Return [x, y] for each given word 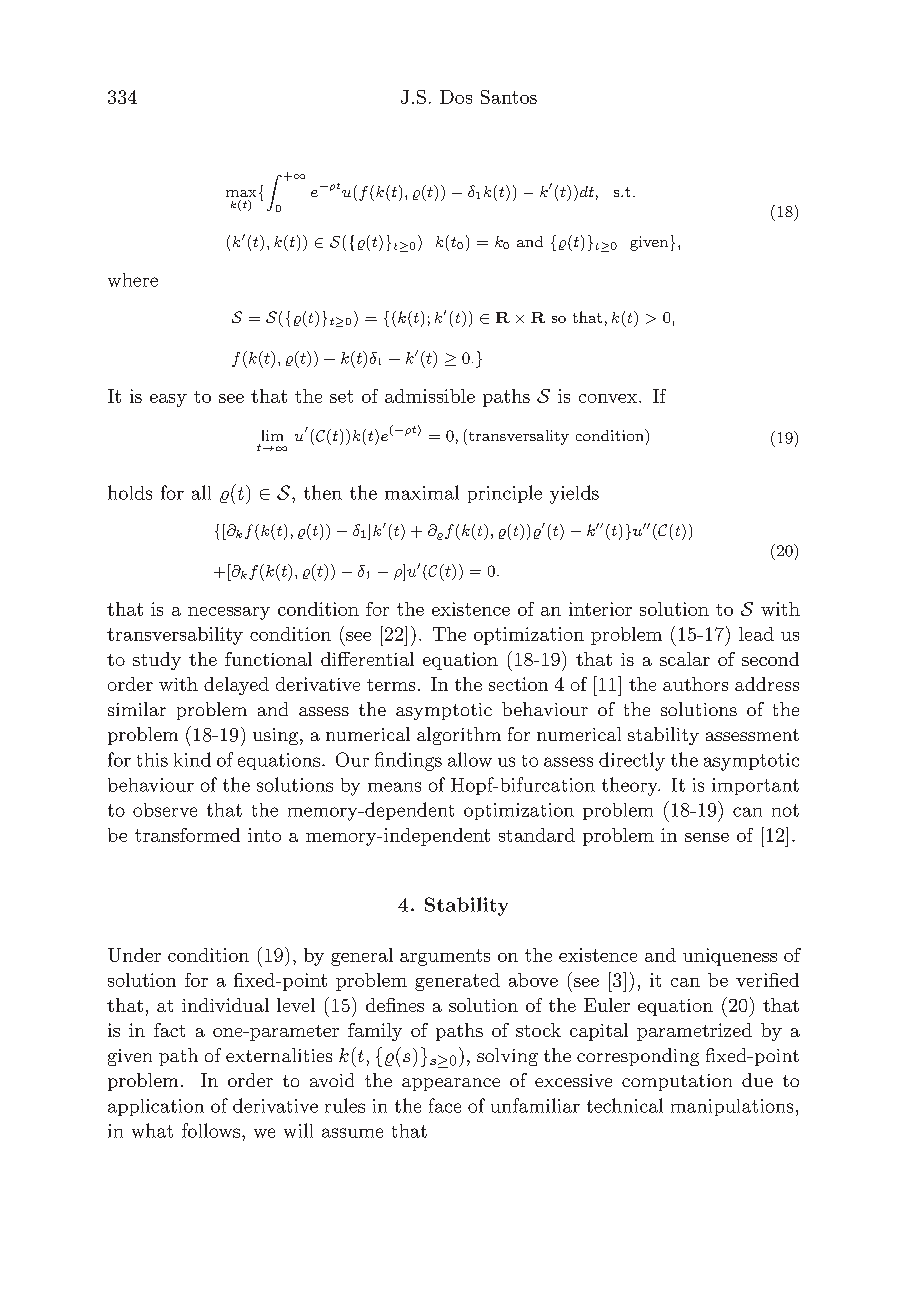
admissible [430, 396]
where [133, 280]
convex [609, 398]
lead [756, 634]
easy [168, 400]
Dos [456, 97]
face [445, 1105]
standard [537, 835]
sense [707, 837]
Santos [509, 97]
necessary [229, 613]
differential [367, 659]
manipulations [732, 1107]
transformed [187, 835]
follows [212, 1130]
